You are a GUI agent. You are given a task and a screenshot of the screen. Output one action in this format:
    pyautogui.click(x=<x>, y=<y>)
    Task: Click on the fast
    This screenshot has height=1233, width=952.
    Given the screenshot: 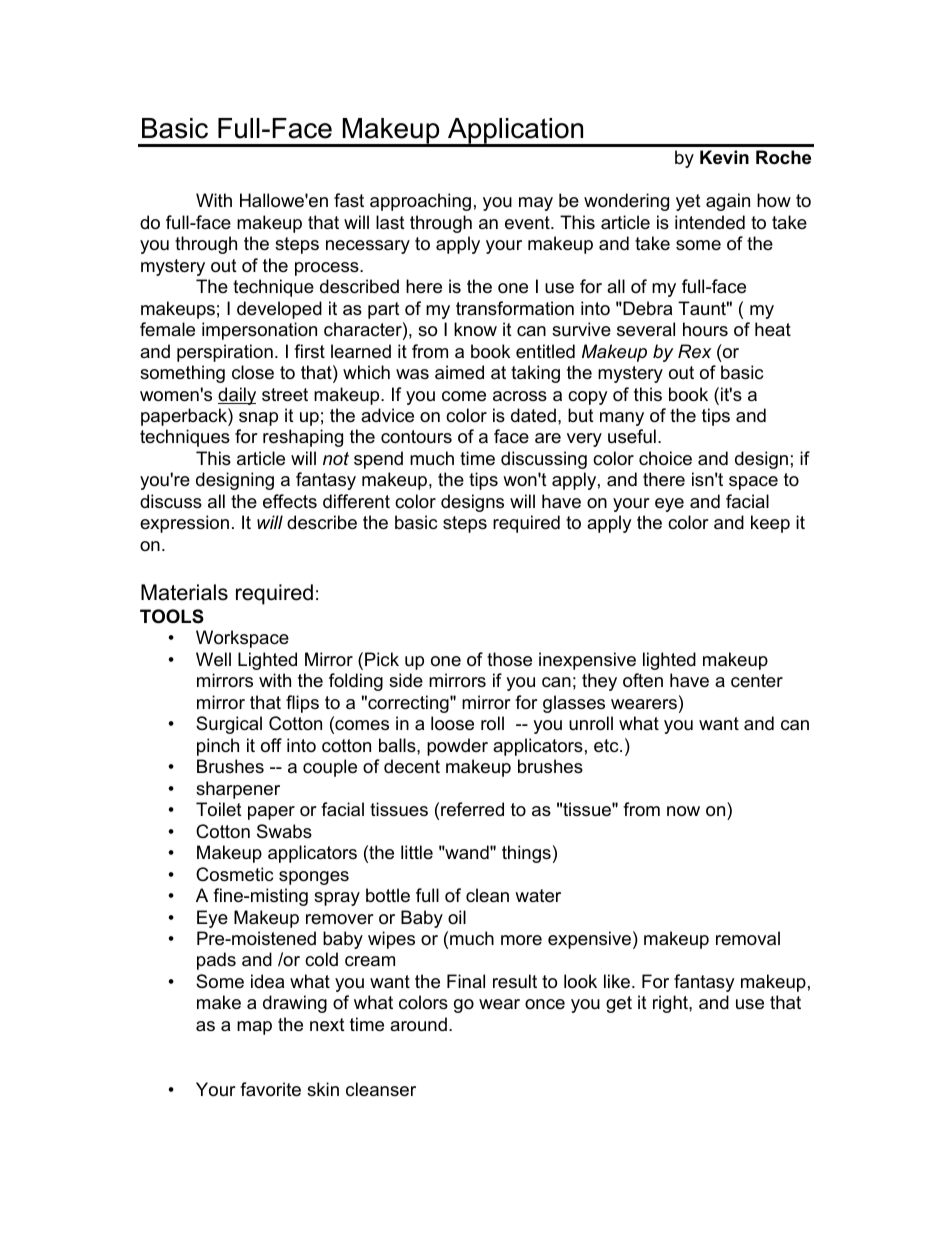 What is the action you would take?
    pyautogui.click(x=349, y=200)
